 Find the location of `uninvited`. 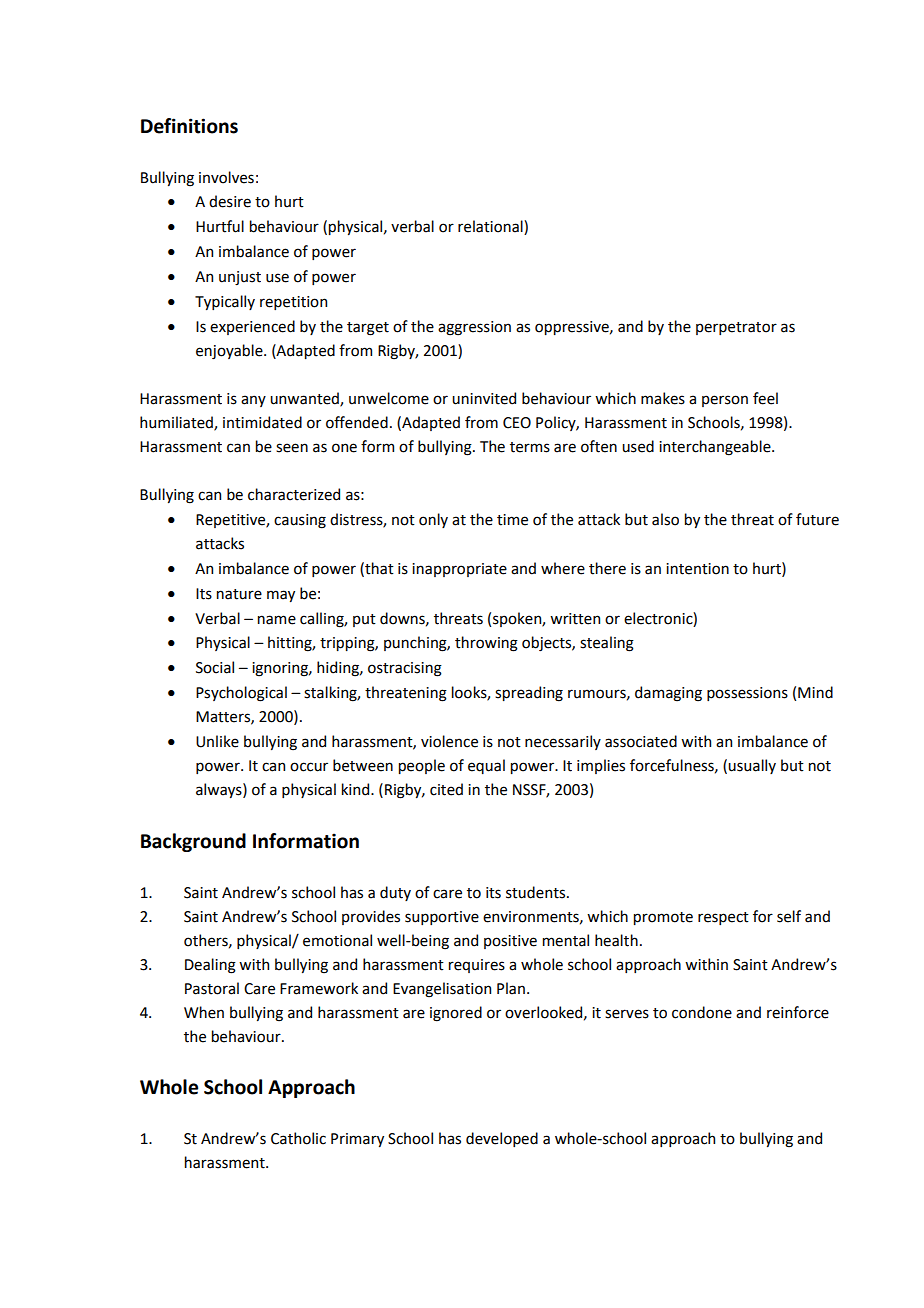

uninvited is located at coordinates (484, 398).
